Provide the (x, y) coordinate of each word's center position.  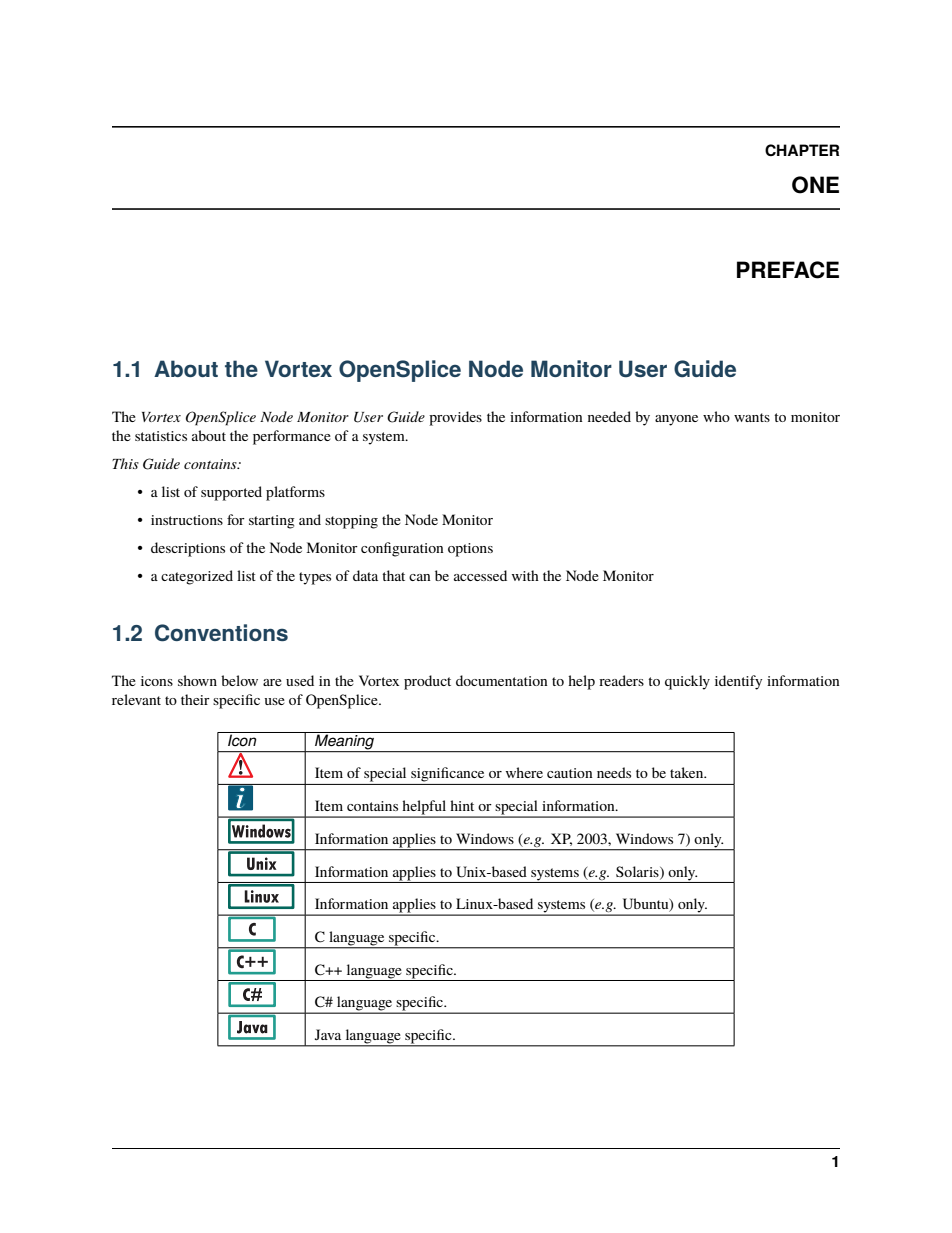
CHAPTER (802, 150)
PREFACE (788, 270)
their (195, 699)
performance (292, 437)
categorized (197, 577)
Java (328, 1034)
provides (455, 418)
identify (738, 682)
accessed (480, 575)
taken (688, 772)
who (716, 416)
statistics (161, 436)
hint (462, 805)
